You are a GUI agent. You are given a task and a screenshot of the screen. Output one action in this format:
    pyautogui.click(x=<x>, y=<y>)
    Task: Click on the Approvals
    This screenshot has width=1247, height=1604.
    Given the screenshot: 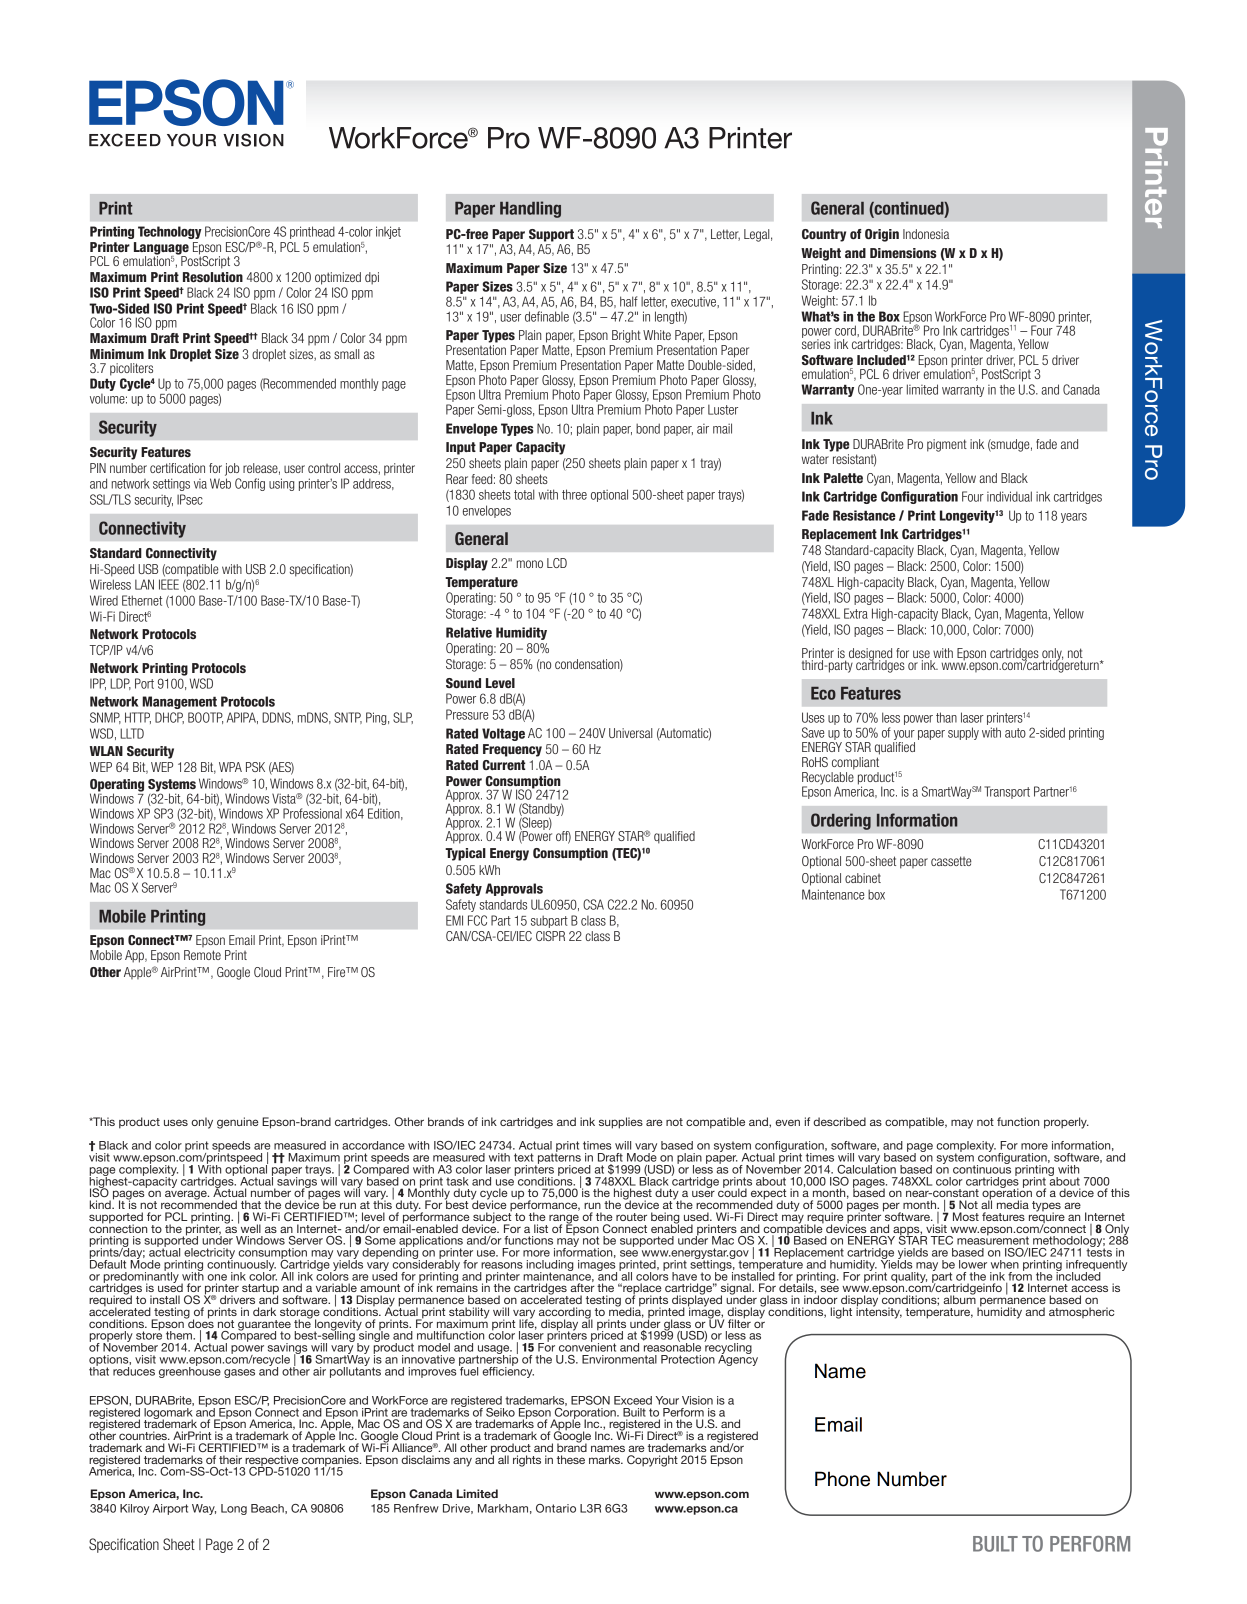 What is the action you would take?
    pyautogui.click(x=514, y=889)
